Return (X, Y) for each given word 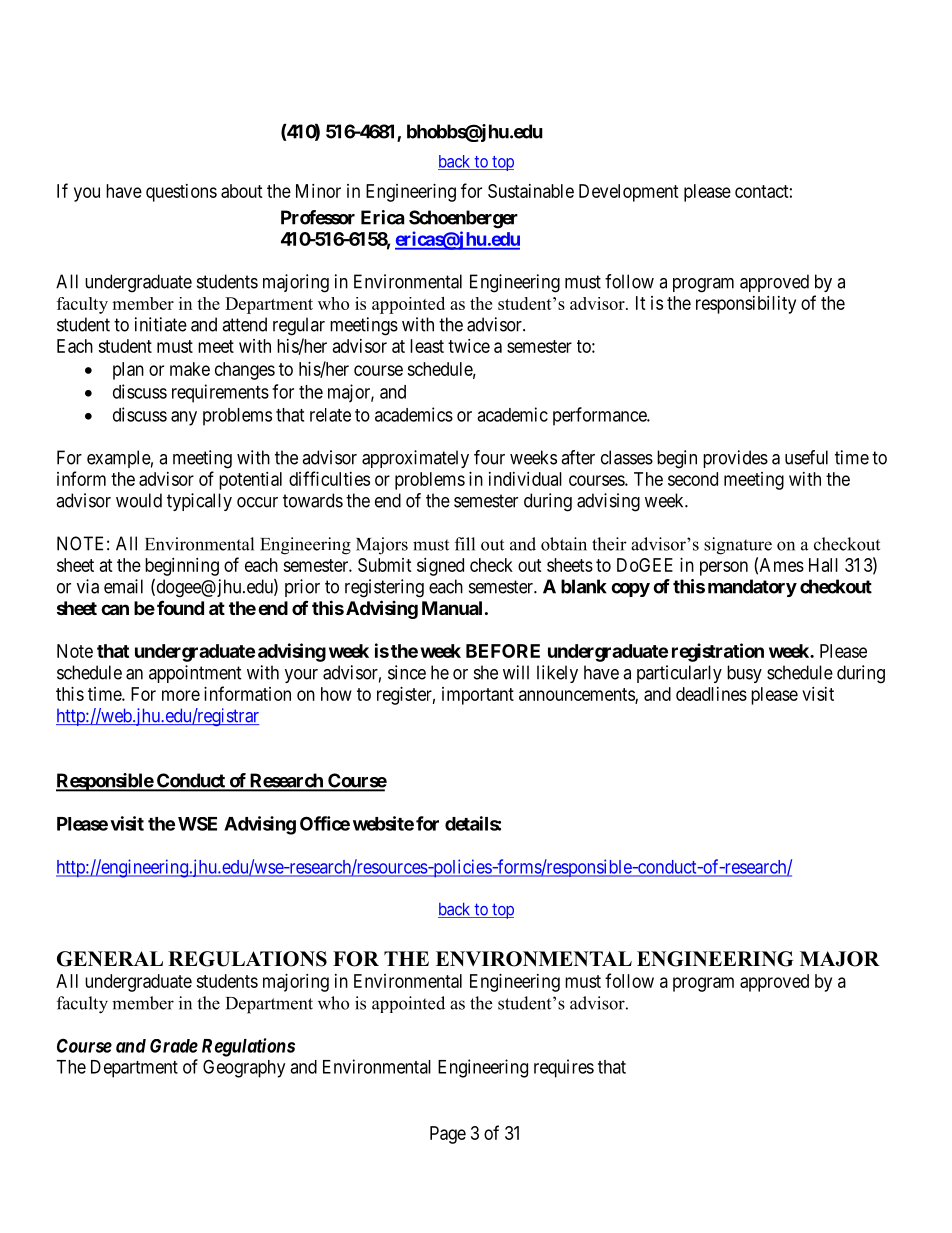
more (181, 695)
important (478, 696)
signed (440, 567)
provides (735, 459)
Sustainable (531, 191)
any (184, 418)
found (180, 607)
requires (564, 1068)
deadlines (711, 694)
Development (629, 193)
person (724, 568)
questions (181, 193)
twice (469, 346)
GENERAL (110, 959)
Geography (244, 1068)
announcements (577, 695)
